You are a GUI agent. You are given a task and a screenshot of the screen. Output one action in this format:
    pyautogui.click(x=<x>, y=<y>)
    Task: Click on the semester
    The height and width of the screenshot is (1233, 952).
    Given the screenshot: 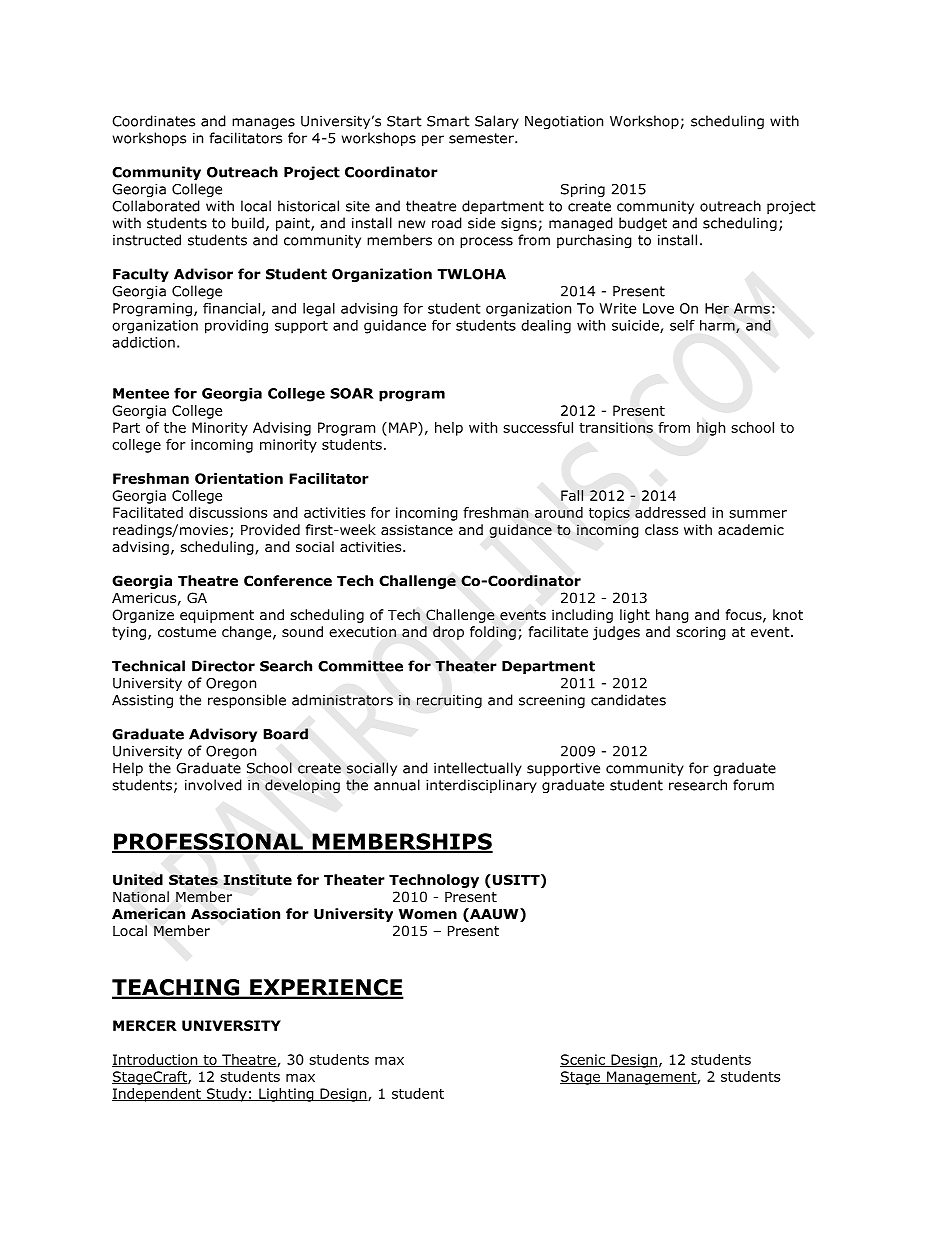 What is the action you would take?
    pyautogui.click(x=482, y=138)
